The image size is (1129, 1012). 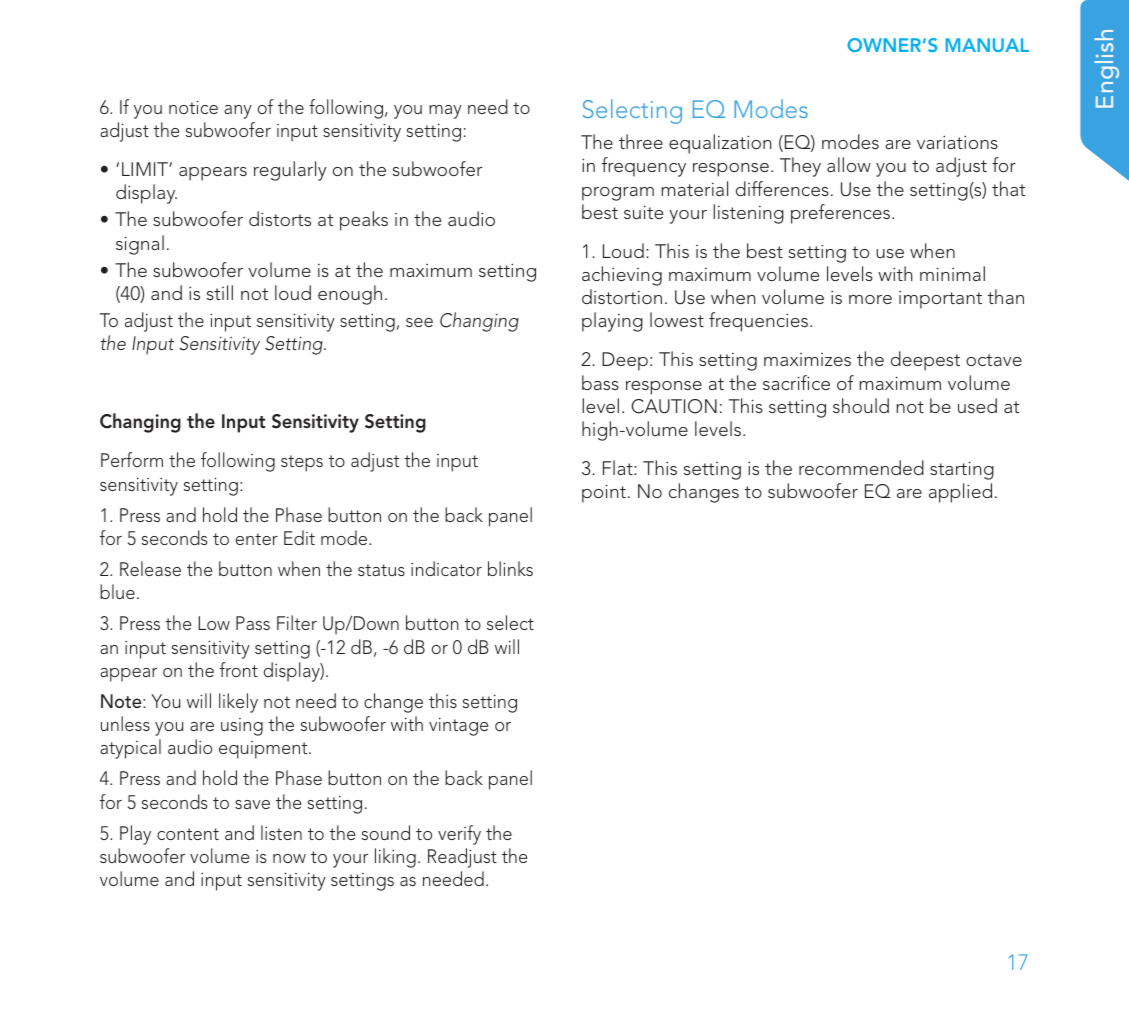 What do you see at coordinates (622, 296) in the screenshot?
I see `distortion` at bounding box center [622, 296].
